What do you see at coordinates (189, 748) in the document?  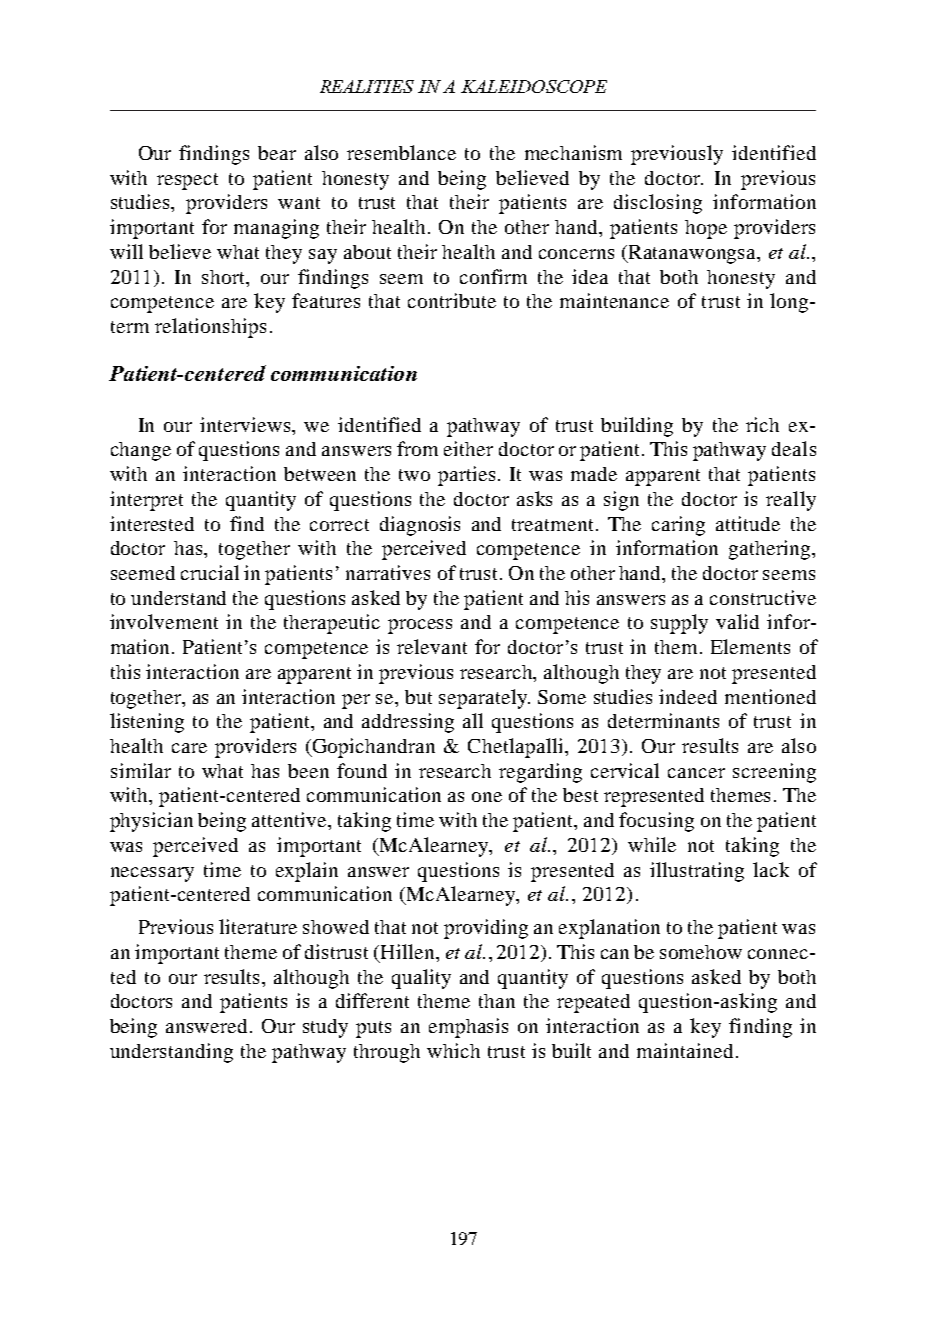 I see `care` at bounding box center [189, 748].
